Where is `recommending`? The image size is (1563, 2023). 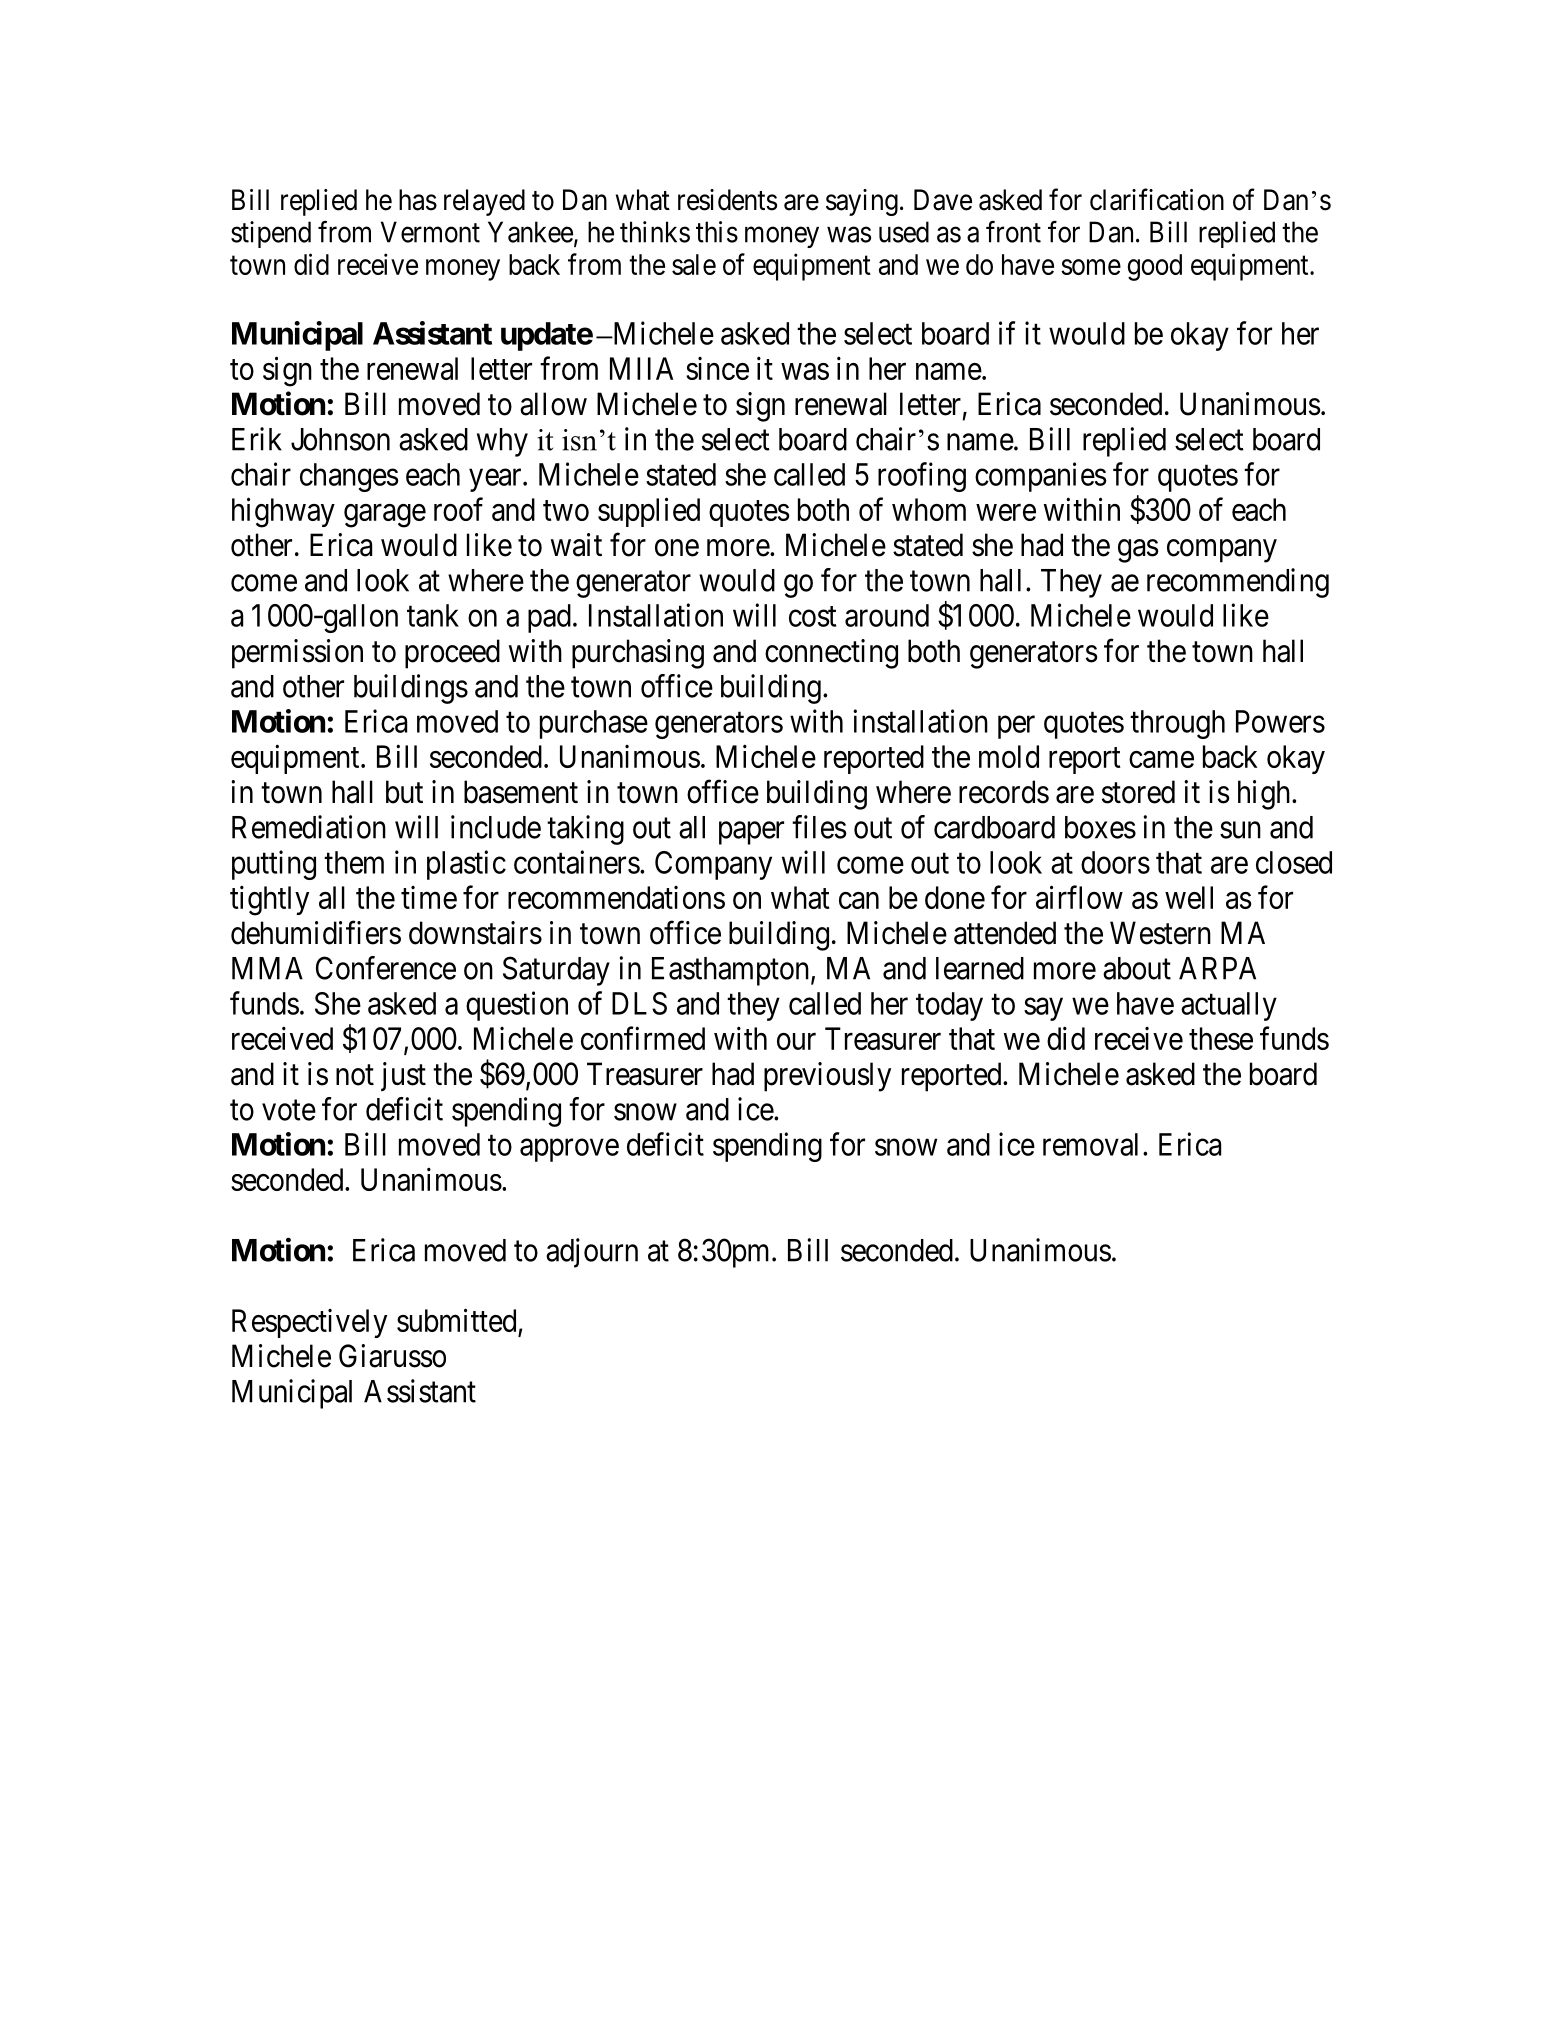 recommending is located at coordinates (1238, 583).
